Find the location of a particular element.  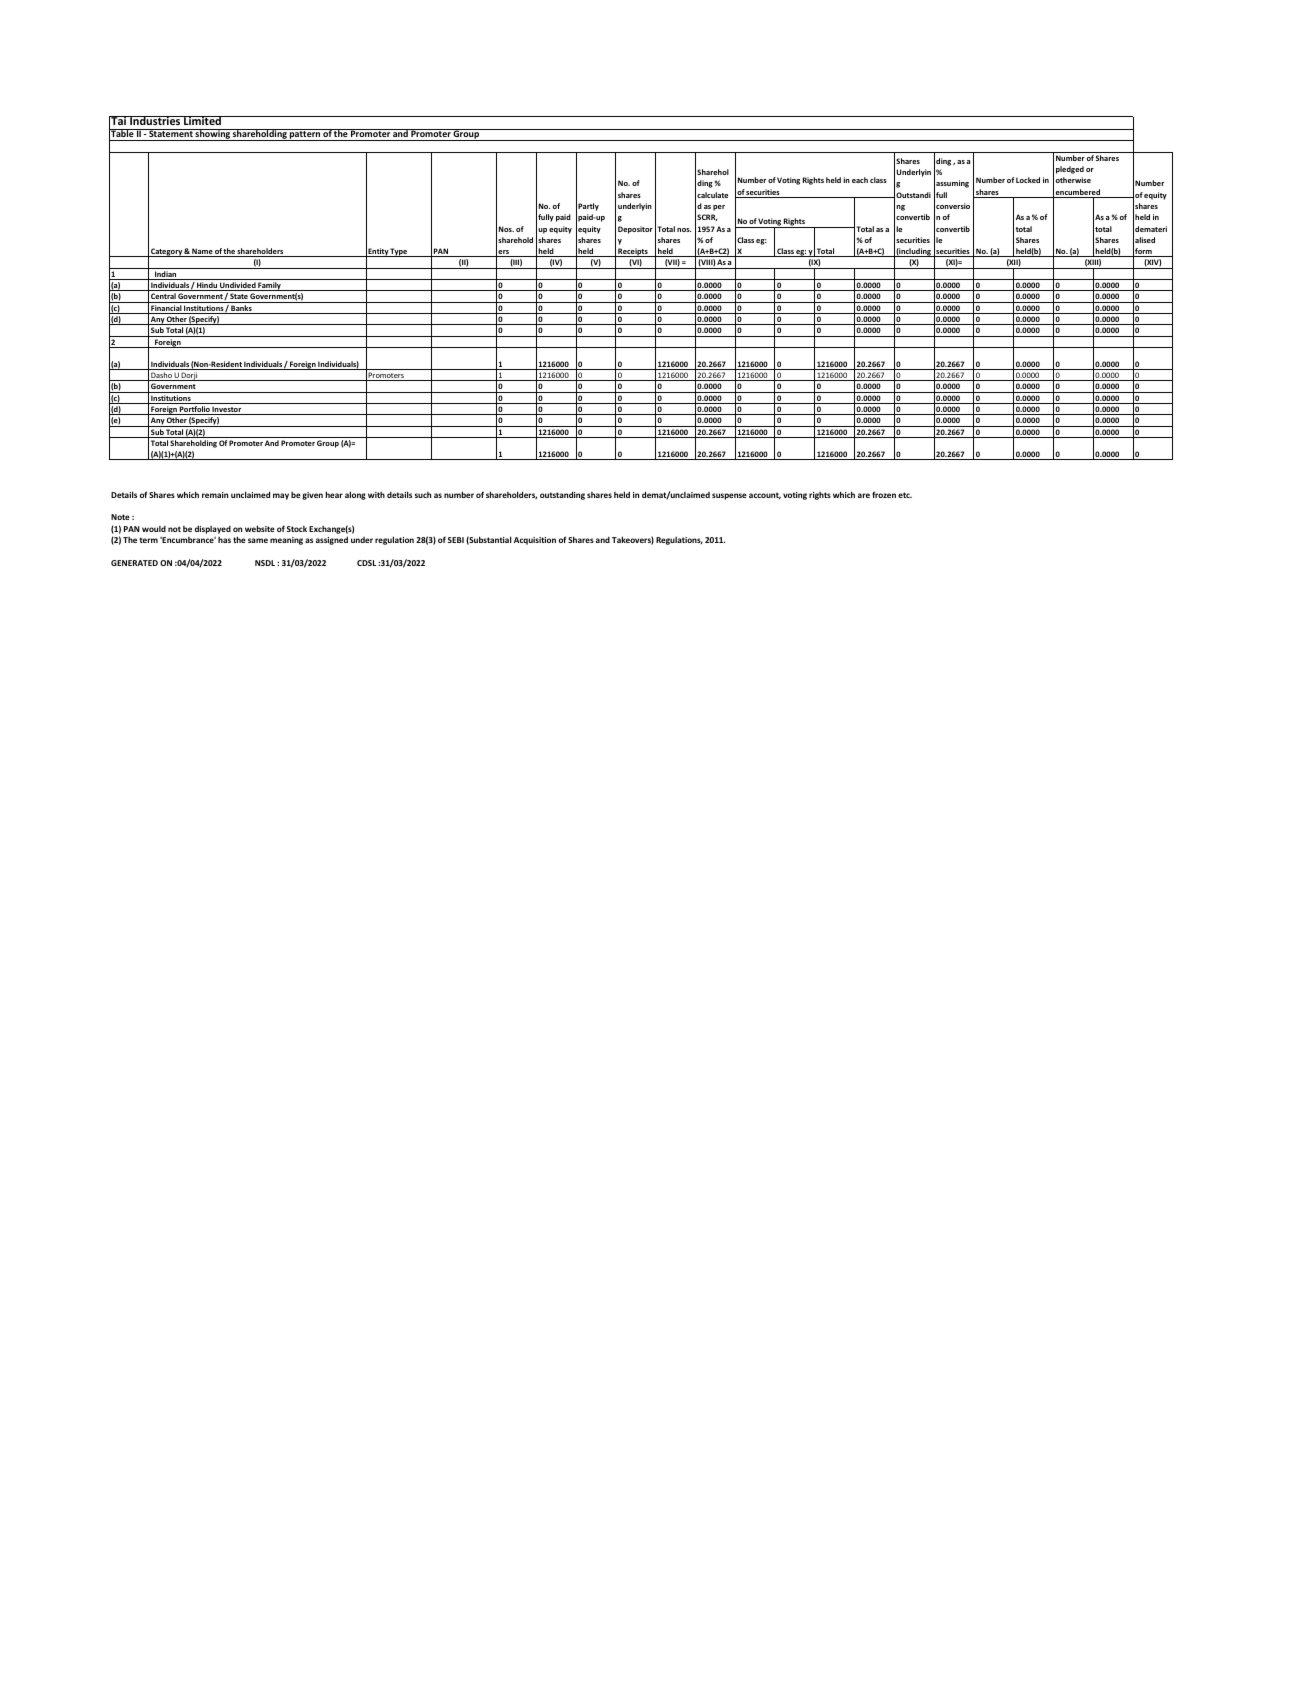

Receipts is located at coordinates (633, 252).
